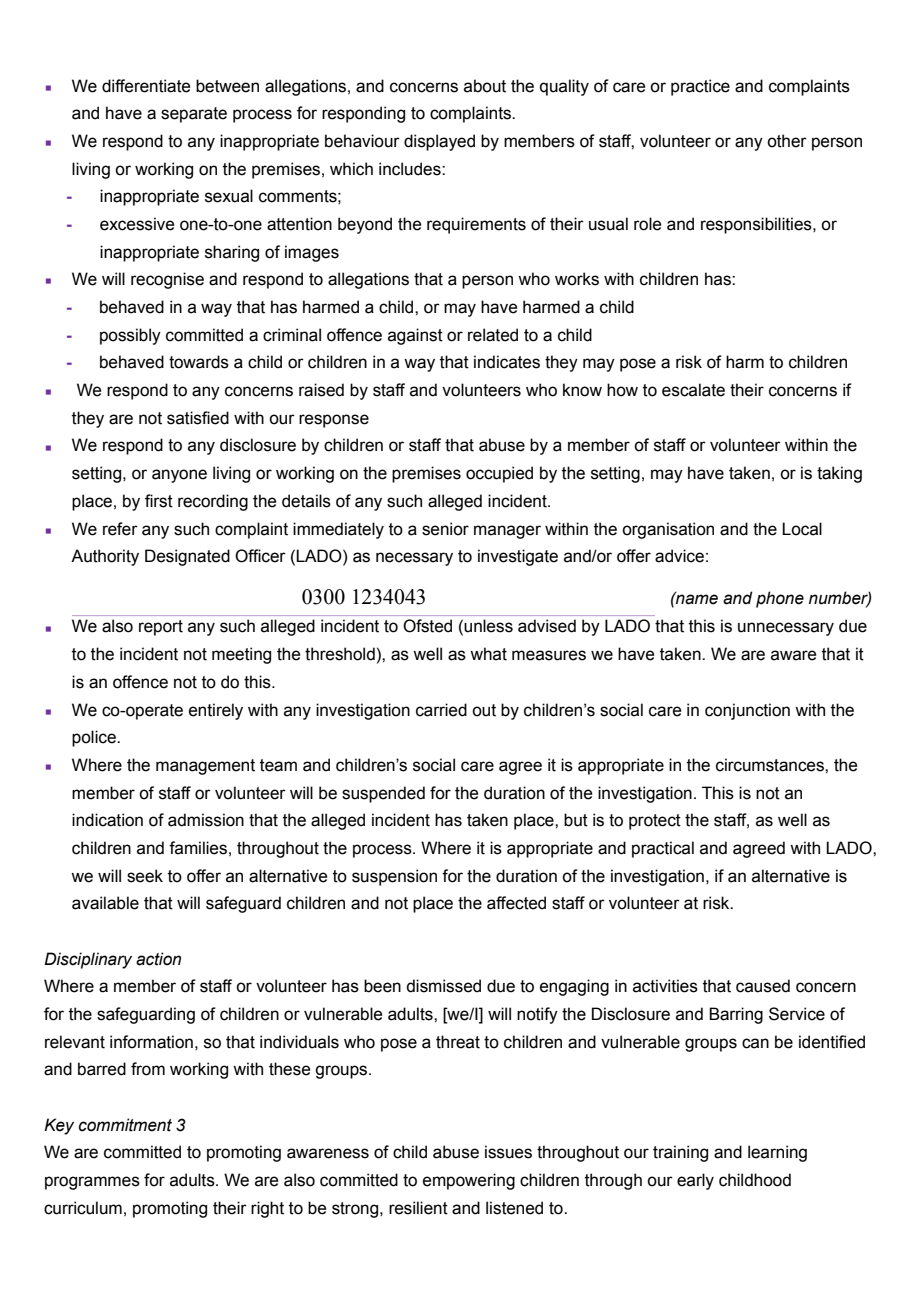 The height and width of the screenshot is (1308, 924). What do you see at coordinates (92, 1183) in the screenshot?
I see `programmes` at bounding box center [92, 1183].
